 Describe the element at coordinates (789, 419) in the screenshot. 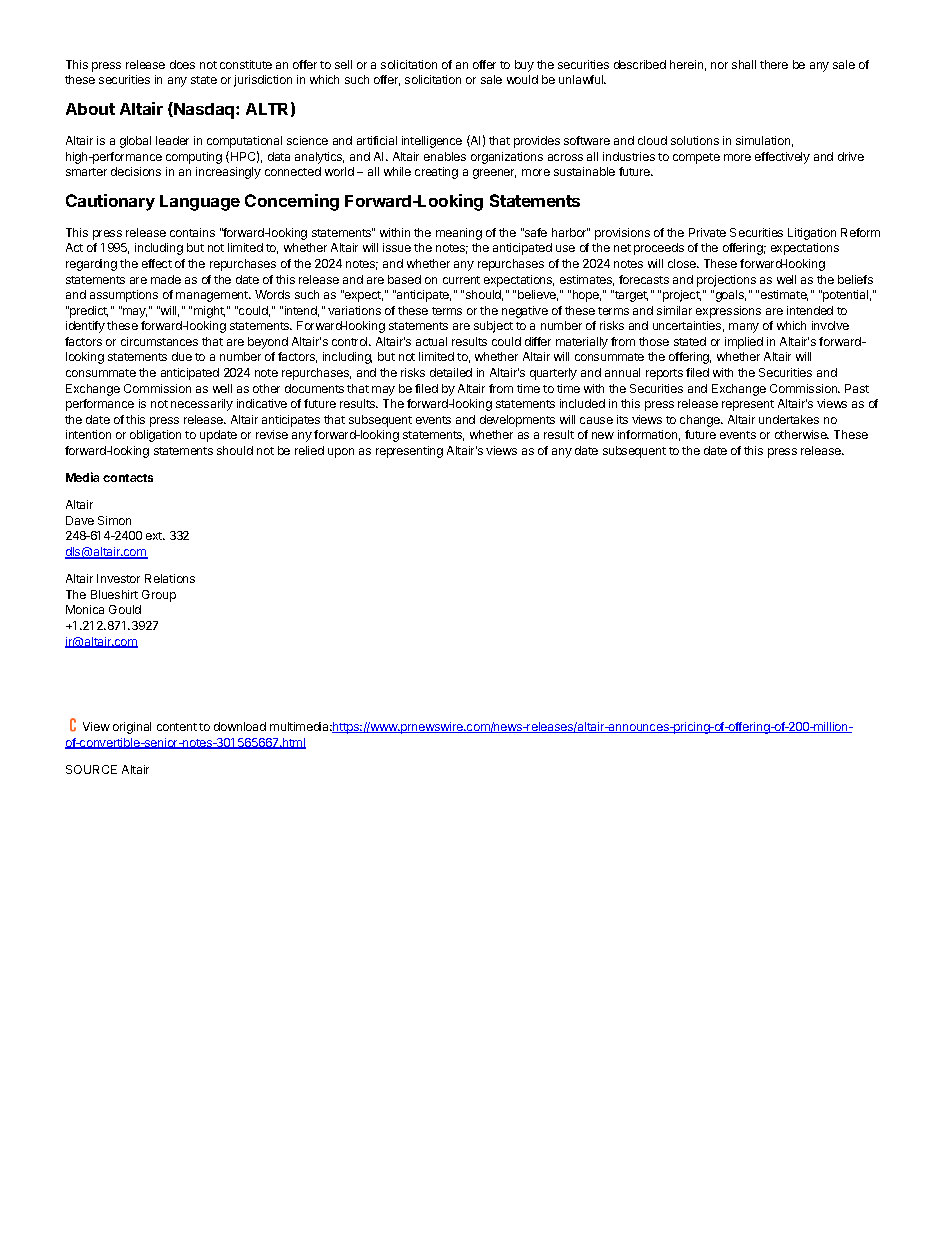

I see `undertakes` at that location.
